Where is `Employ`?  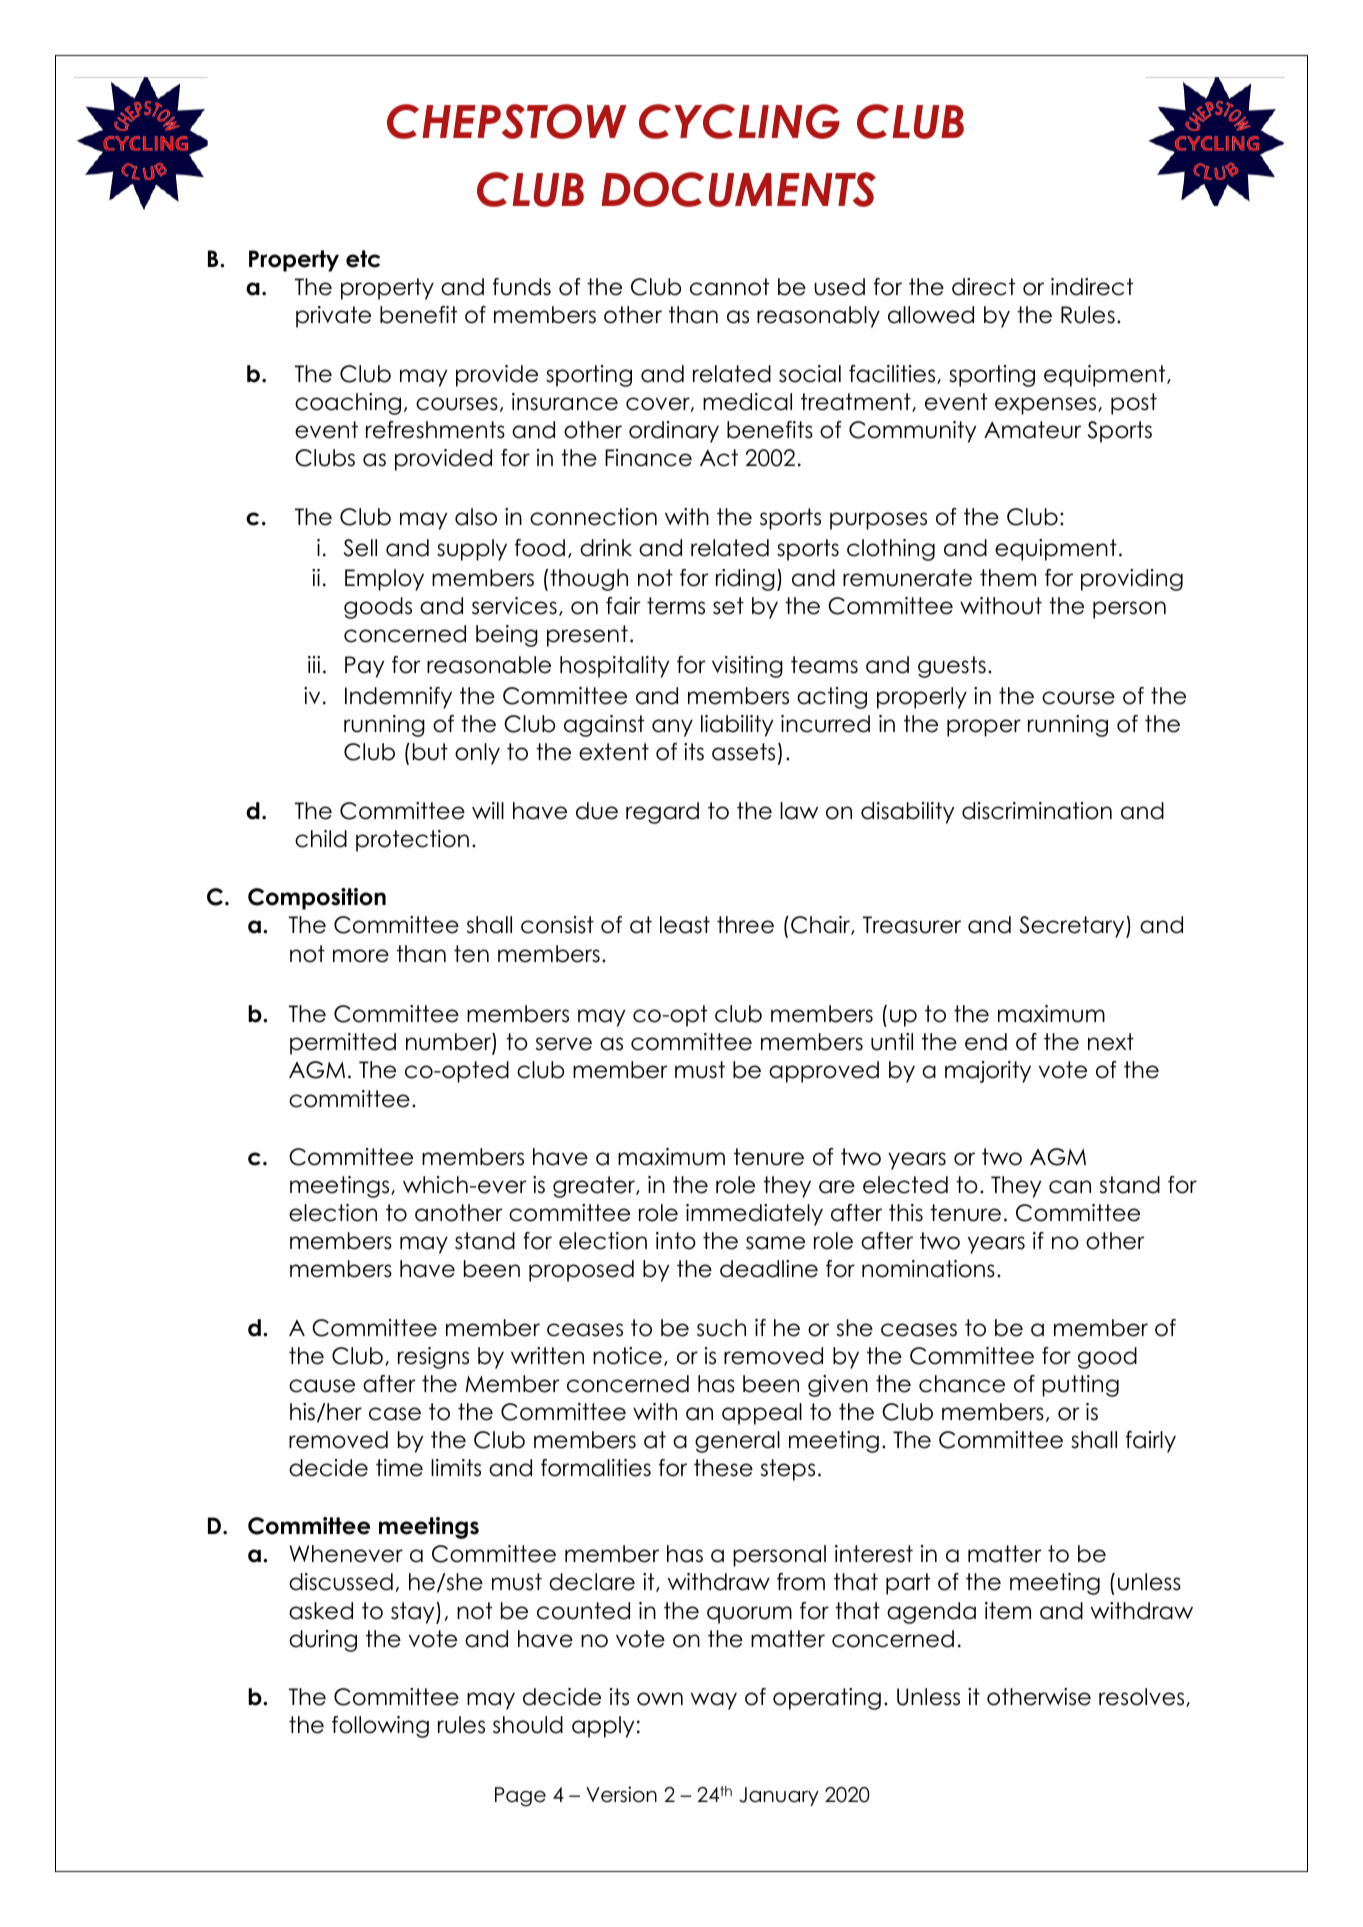 Employ is located at coordinates (384, 580).
